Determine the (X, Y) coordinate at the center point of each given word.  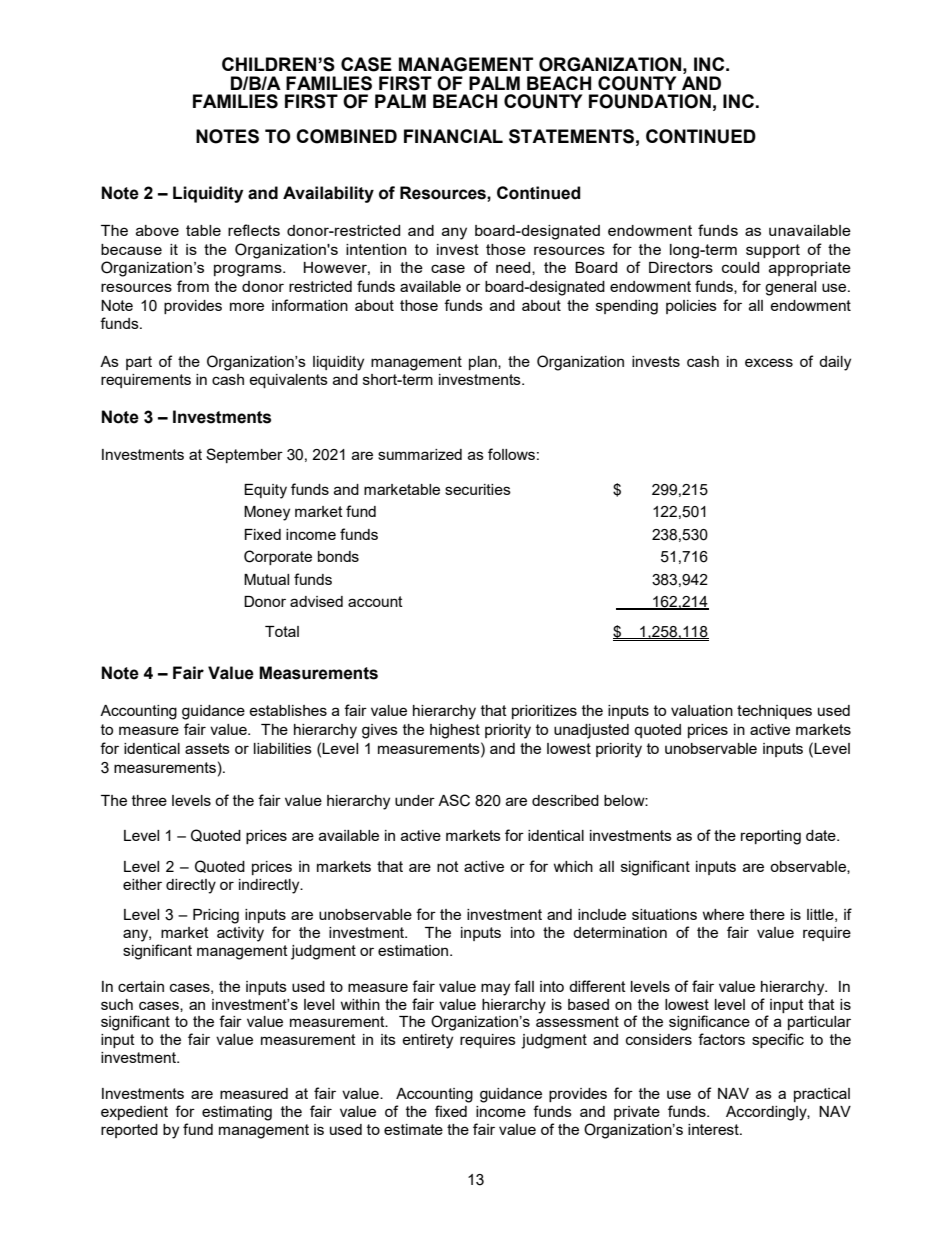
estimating (237, 1113)
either (142, 884)
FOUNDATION (650, 101)
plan (484, 363)
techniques (774, 712)
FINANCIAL (453, 136)
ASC (454, 800)
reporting (771, 837)
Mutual (266, 579)
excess (769, 362)
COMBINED (346, 136)
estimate (413, 1129)
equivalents (288, 381)
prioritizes (544, 712)
